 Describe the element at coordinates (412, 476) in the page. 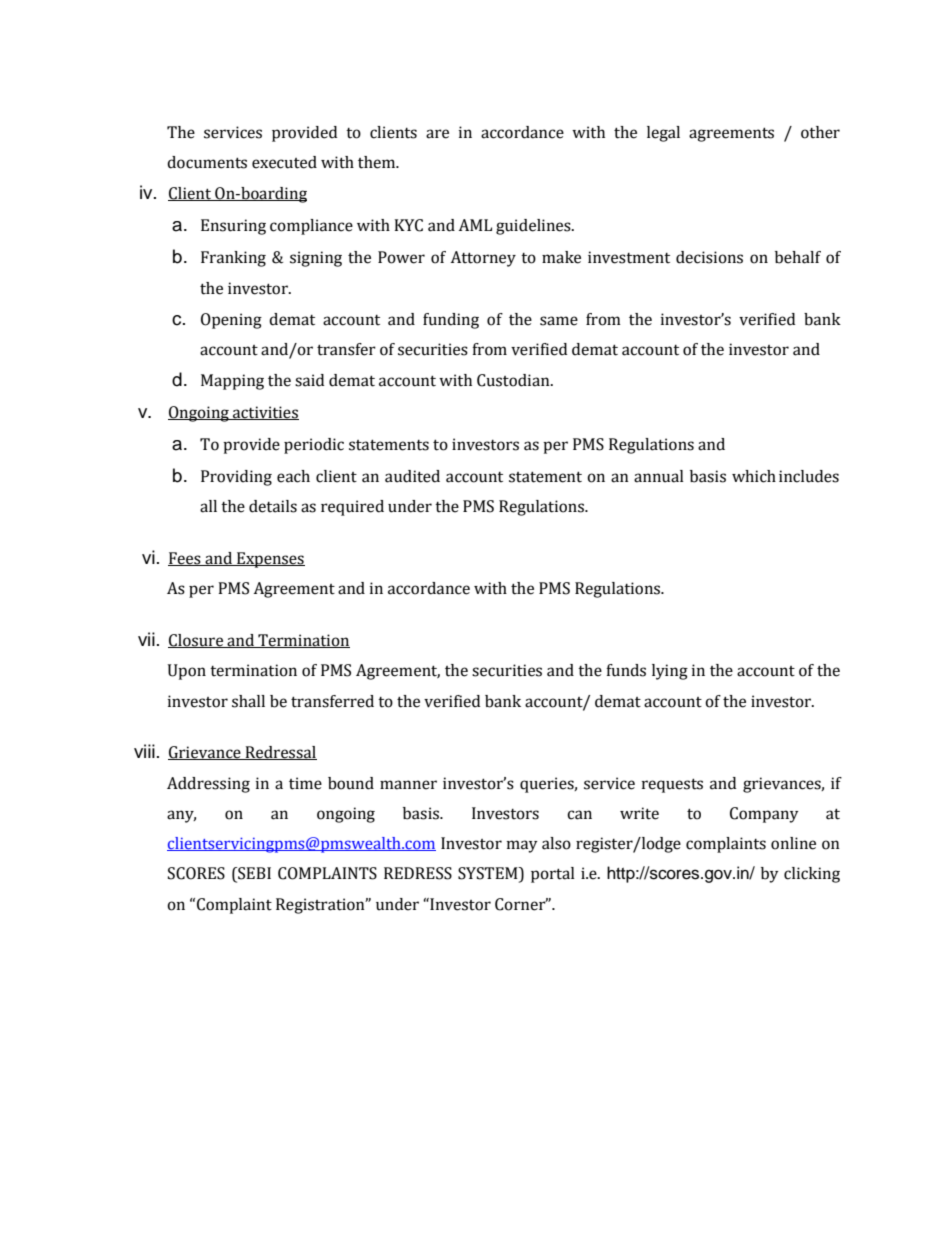

I see `audited` at that location.
